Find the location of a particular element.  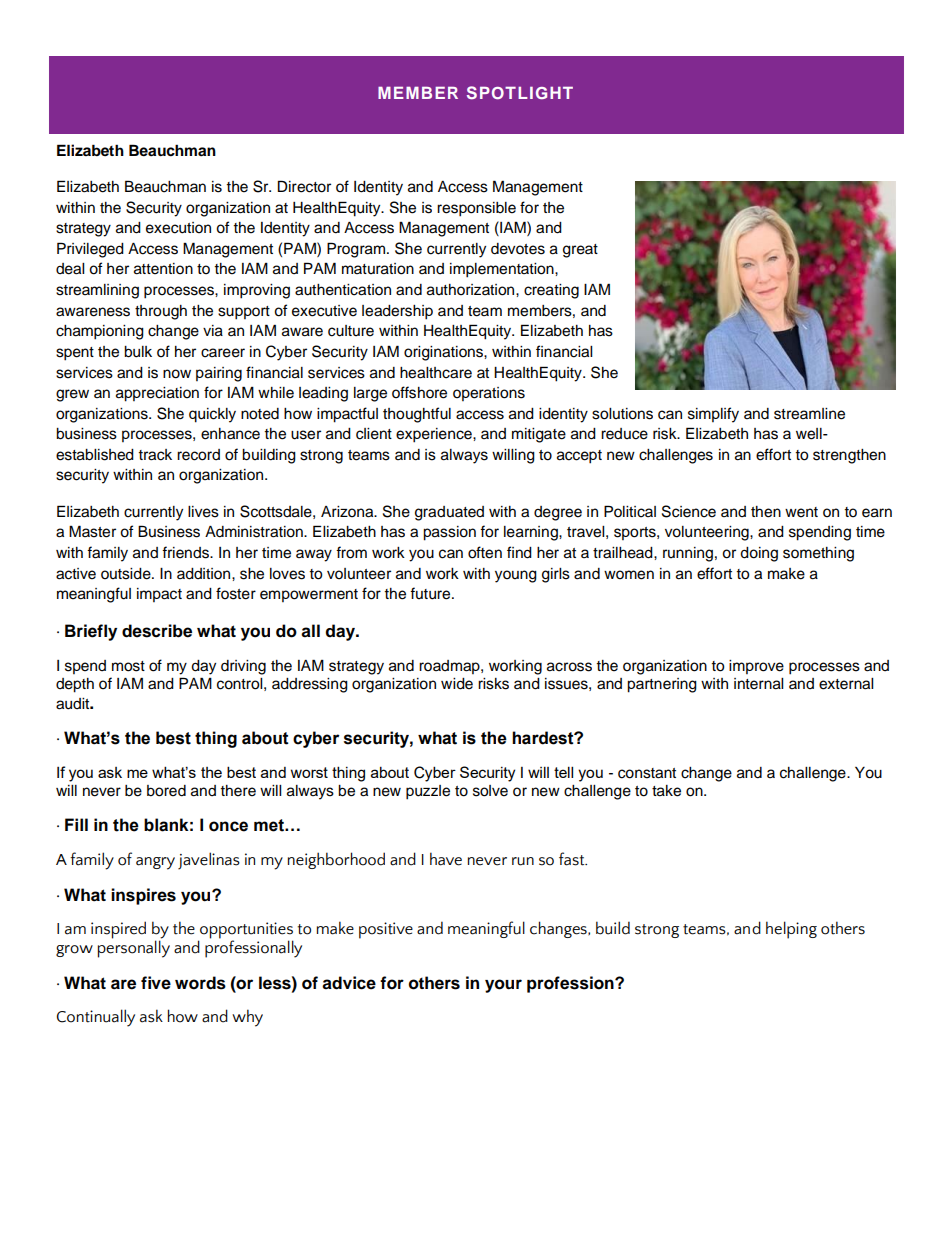

operations is located at coordinates (489, 394).
